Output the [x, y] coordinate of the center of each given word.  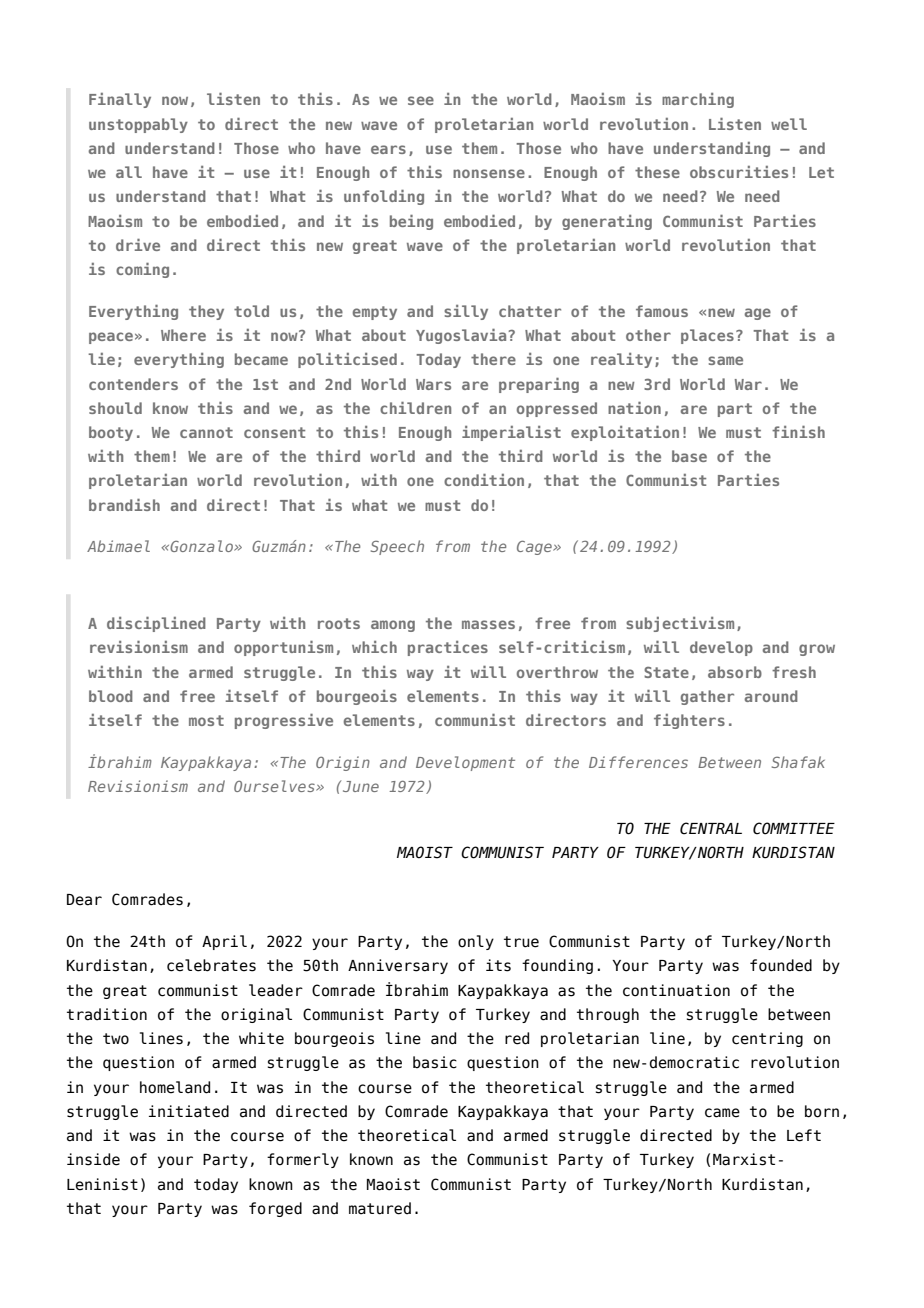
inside [93, 1159]
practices [448, 648]
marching [698, 100]
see [421, 100]
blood [111, 696]
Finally [120, 100]
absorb [735, 672]
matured [380, 1208]
